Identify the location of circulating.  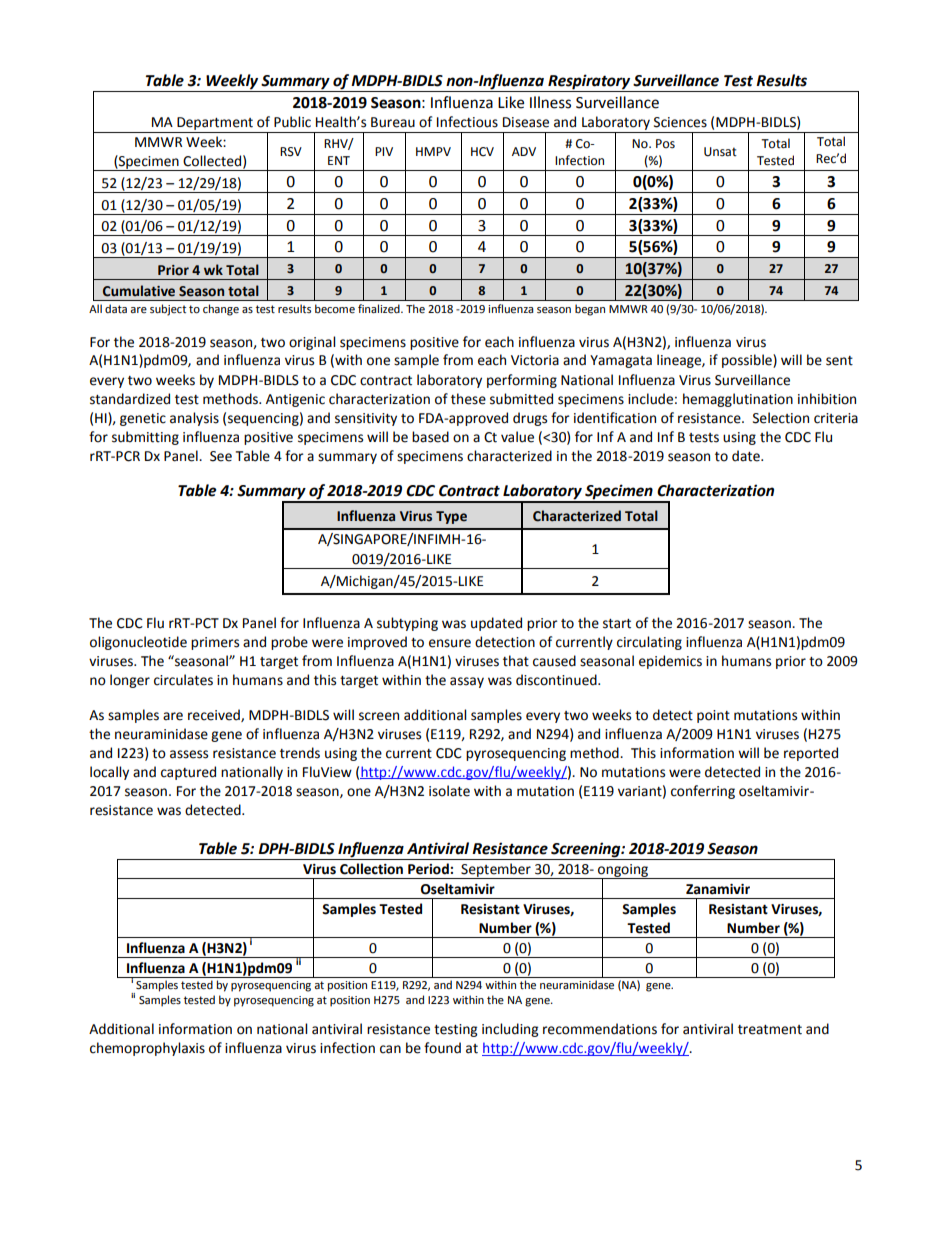
(649, 643).
